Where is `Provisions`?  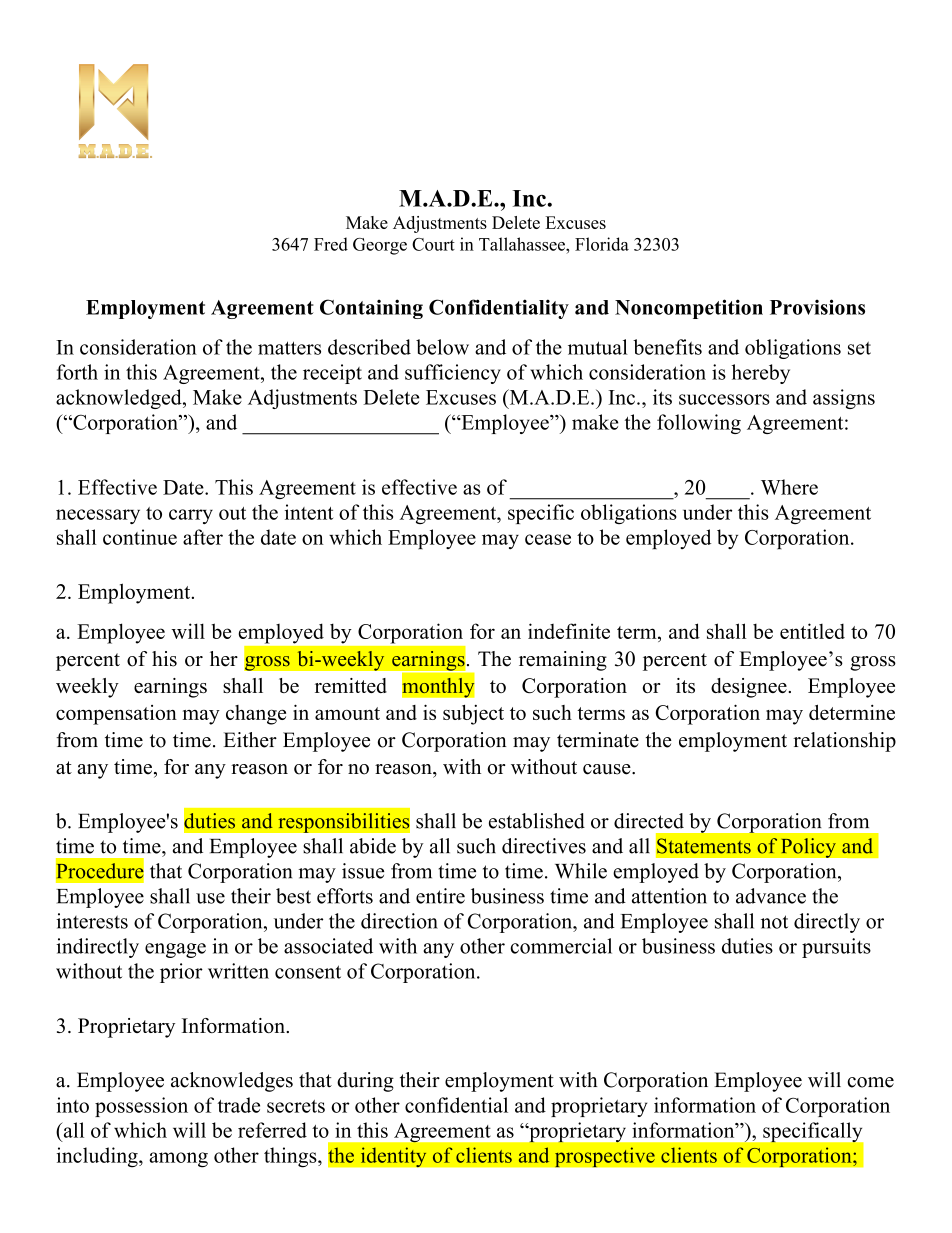 Provisions is located at coordinates (817, 307).
